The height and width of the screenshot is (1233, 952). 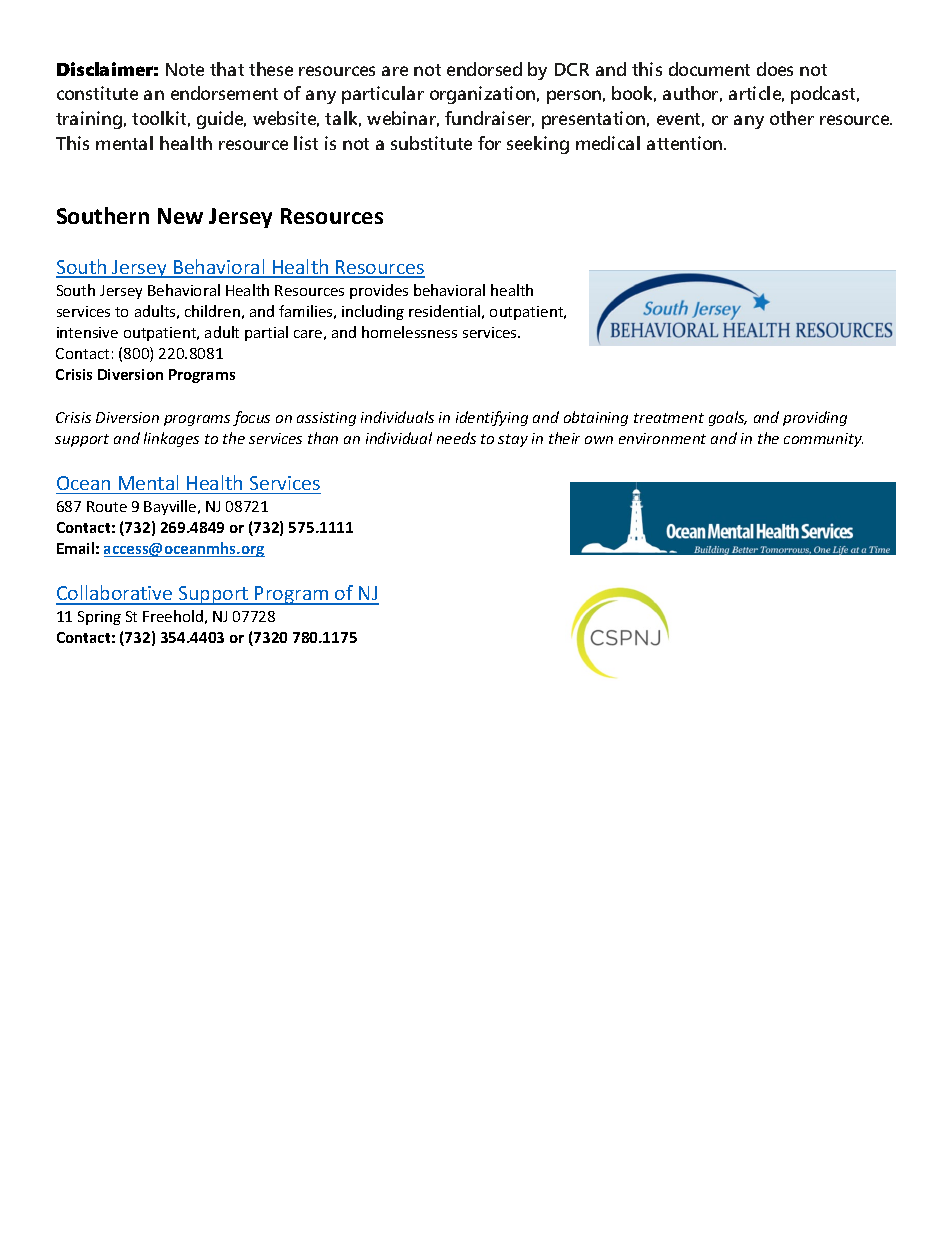 I want to click on Freehold, so click(x=173, y=616).
